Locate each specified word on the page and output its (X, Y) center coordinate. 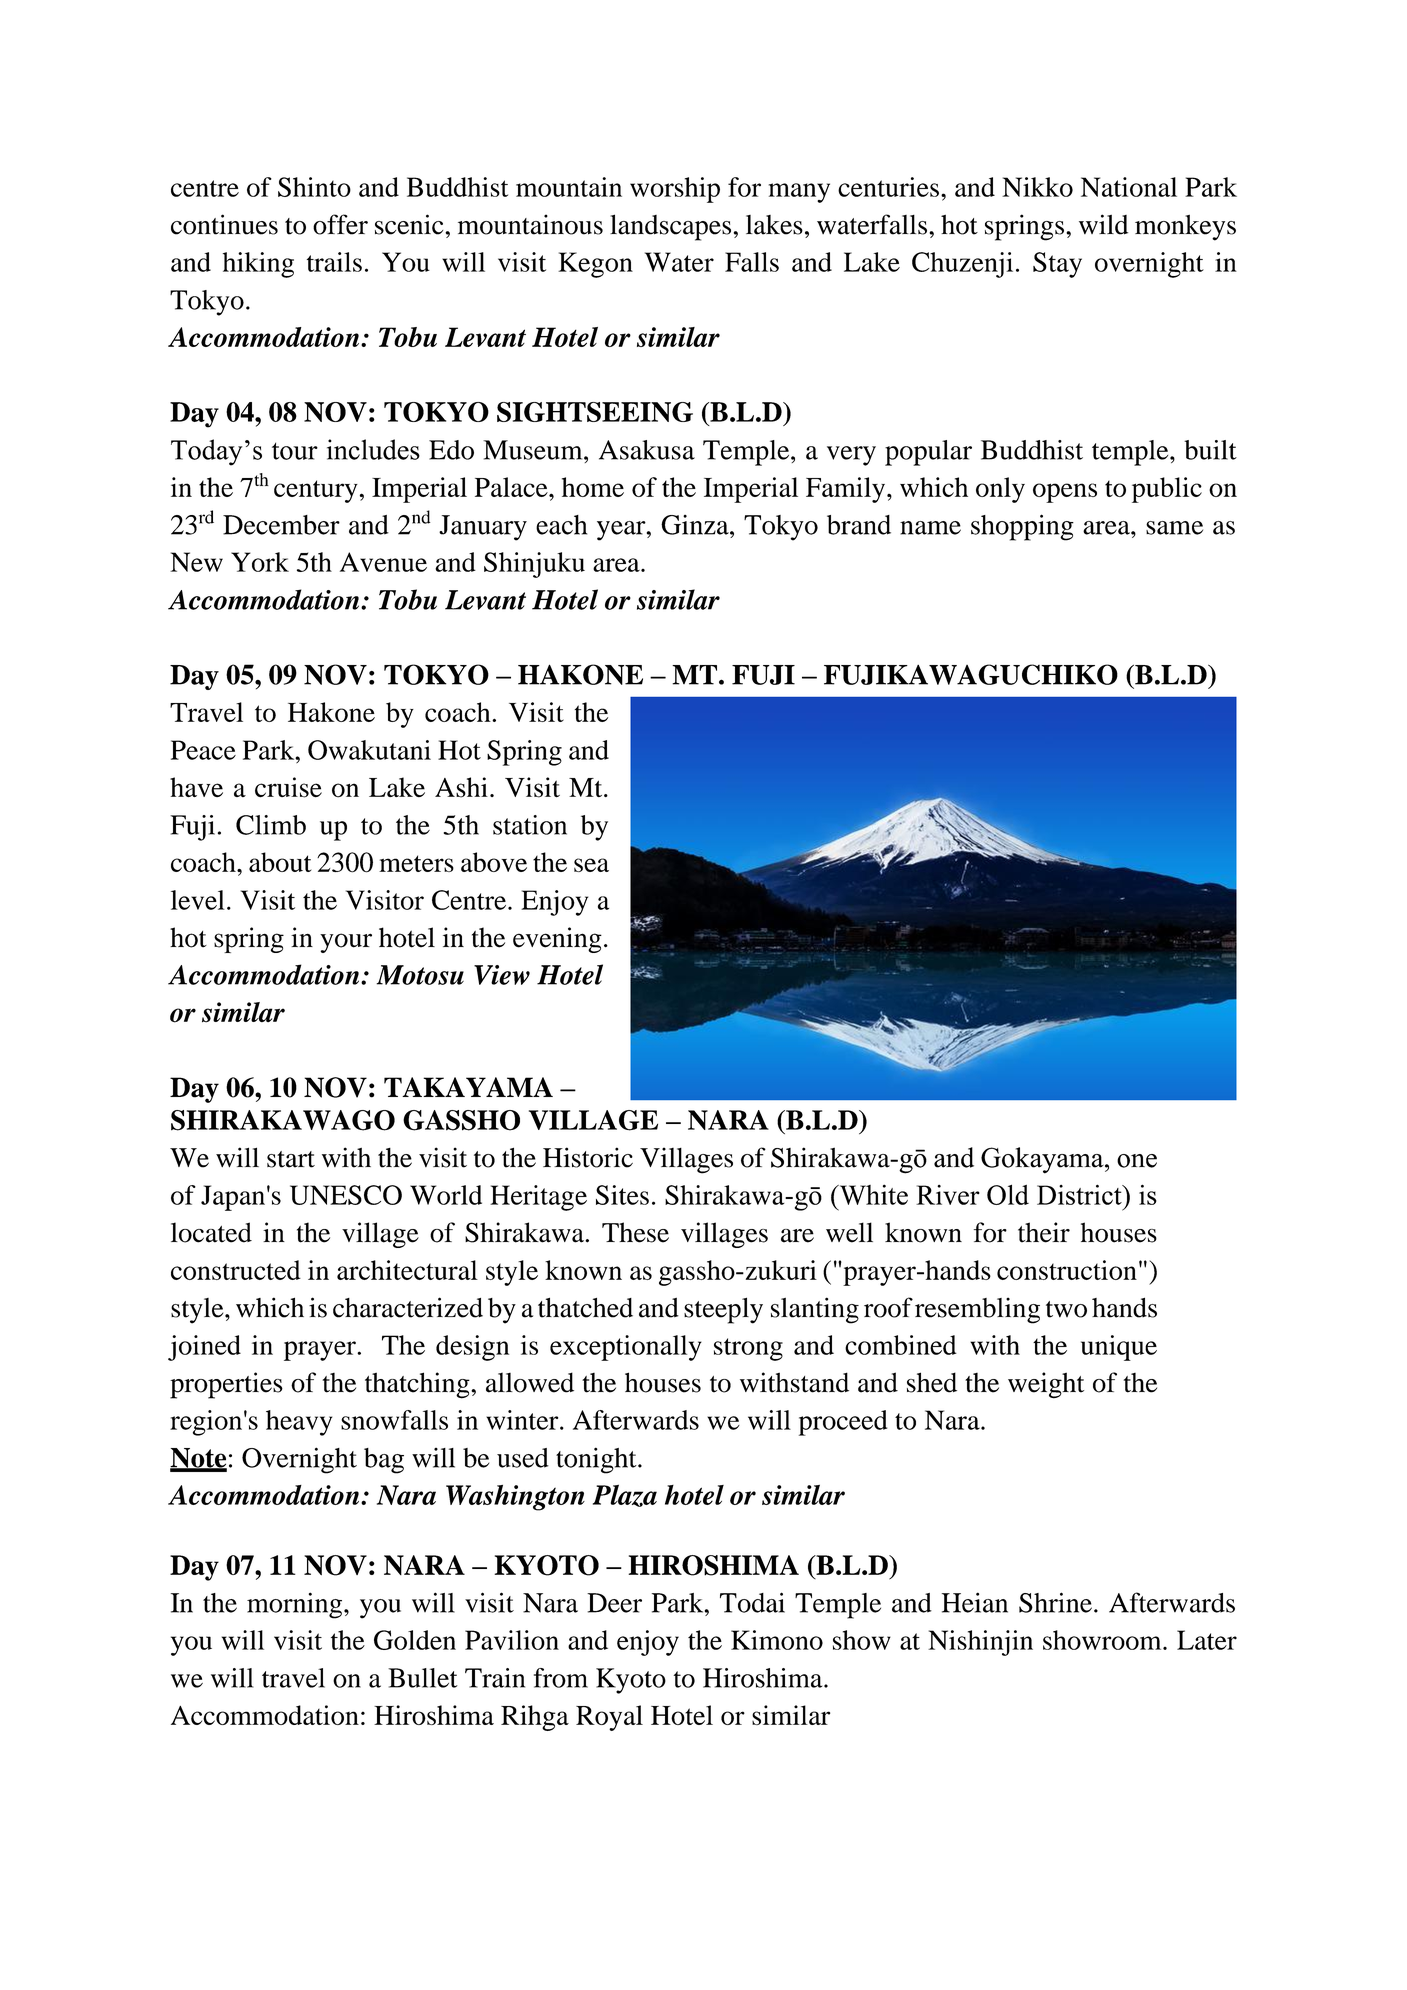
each (561, 525)
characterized (408, 1307)
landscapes (670, 227)
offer (340, 224)
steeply (723, 1310)
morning (294, 1605)
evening (557, 940)
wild (1103, 224)
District (1080, 1194)
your (346, 943)
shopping (1022, 527)
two (1066, 1309)
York (260, 562)
